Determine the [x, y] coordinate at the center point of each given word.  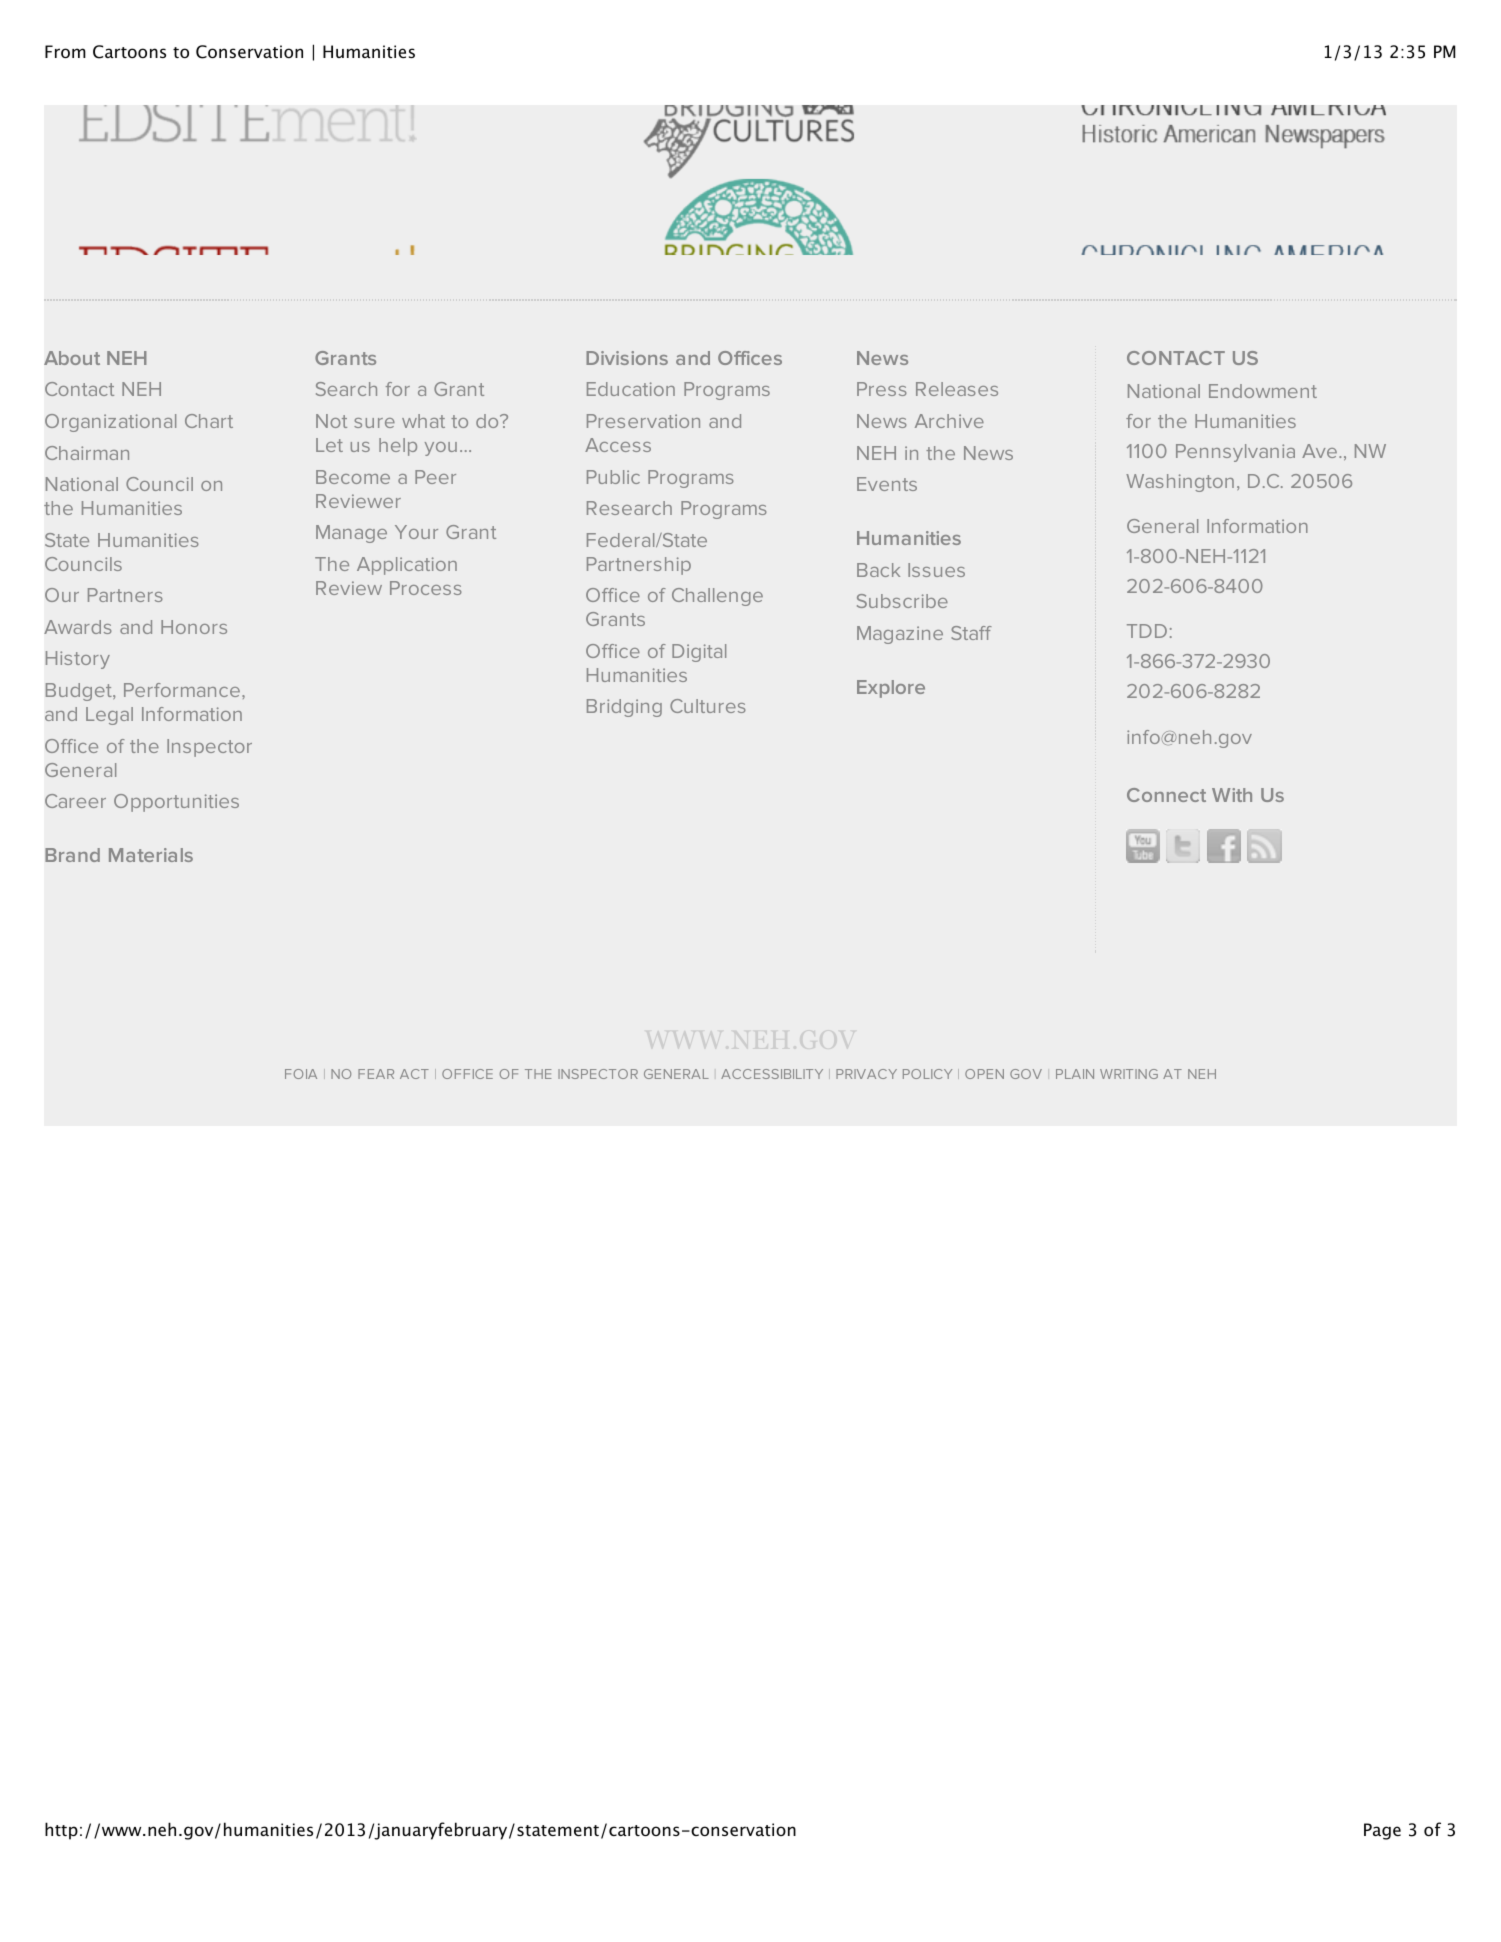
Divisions [627, 358]
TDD [1147, 631]
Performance [182, 690]
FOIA [301, 1074]
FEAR [376, 1074]
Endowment [1263, 391]
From [65, 51]
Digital [699, 653]
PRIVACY [866, 1074]
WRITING [1129, 1074]
